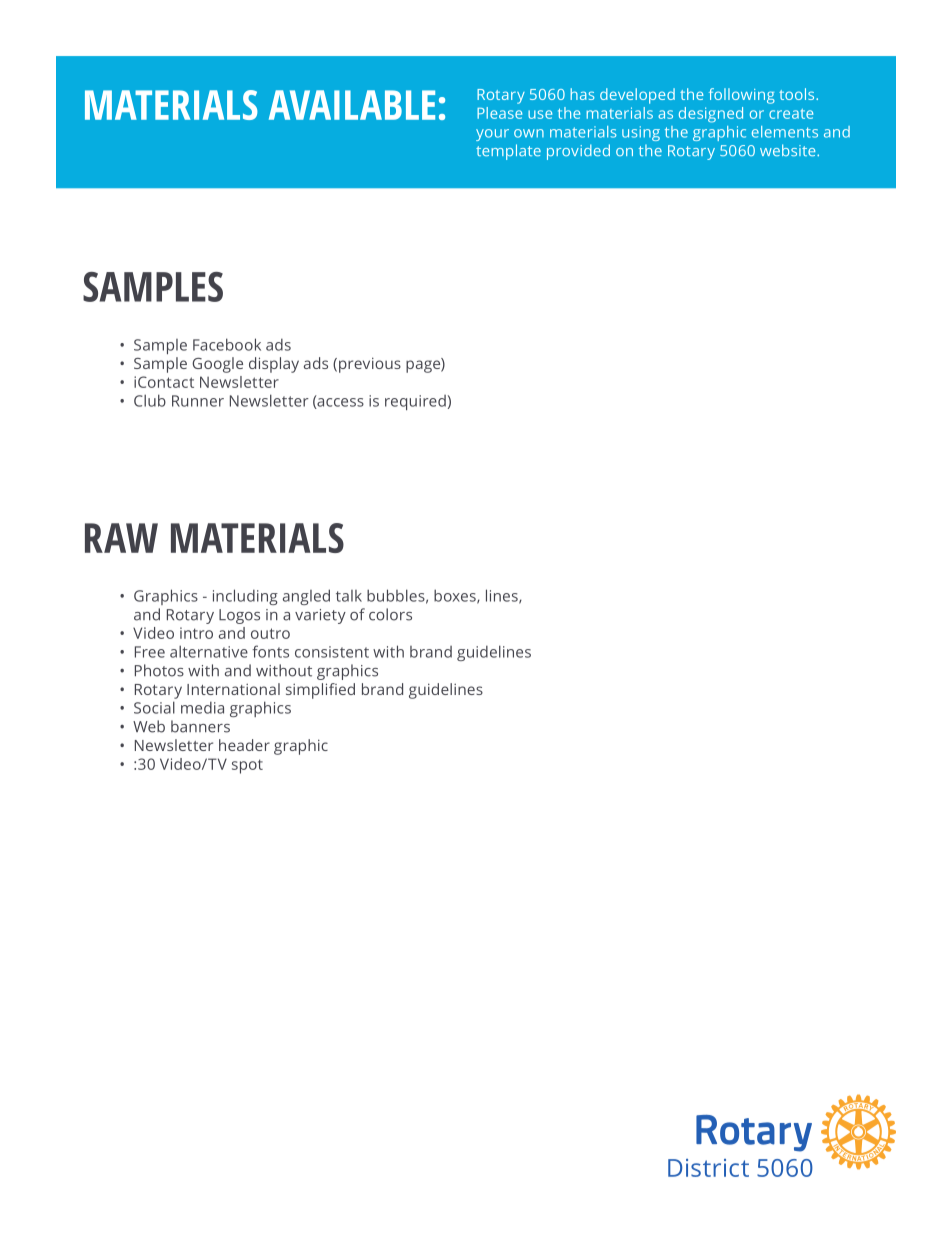  What do you see at coordinates (415, 402) in the screenshot?
I see `required` at bounding box center [415, 402].
